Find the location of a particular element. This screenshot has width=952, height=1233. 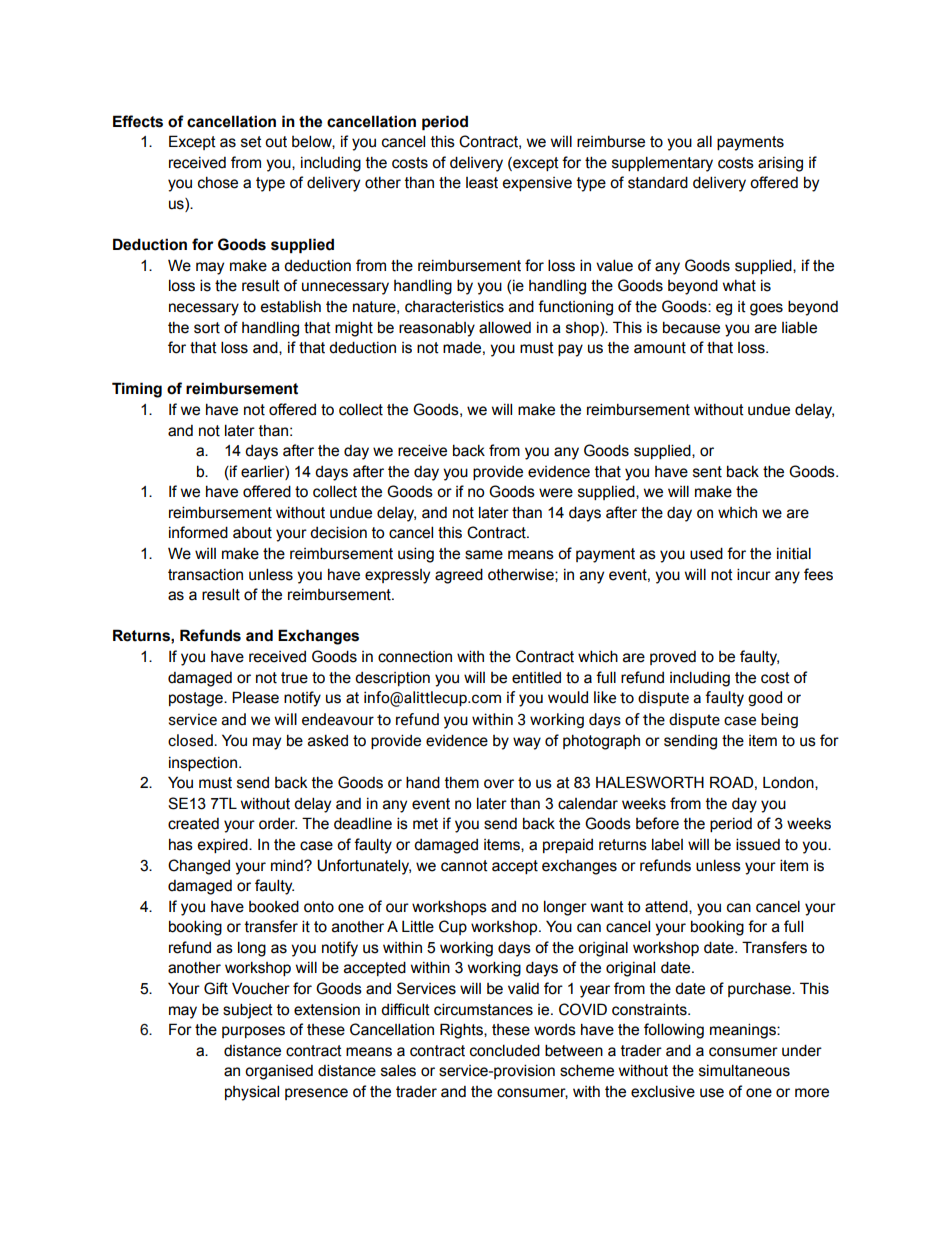

set is located at coordinates (251, 142).
